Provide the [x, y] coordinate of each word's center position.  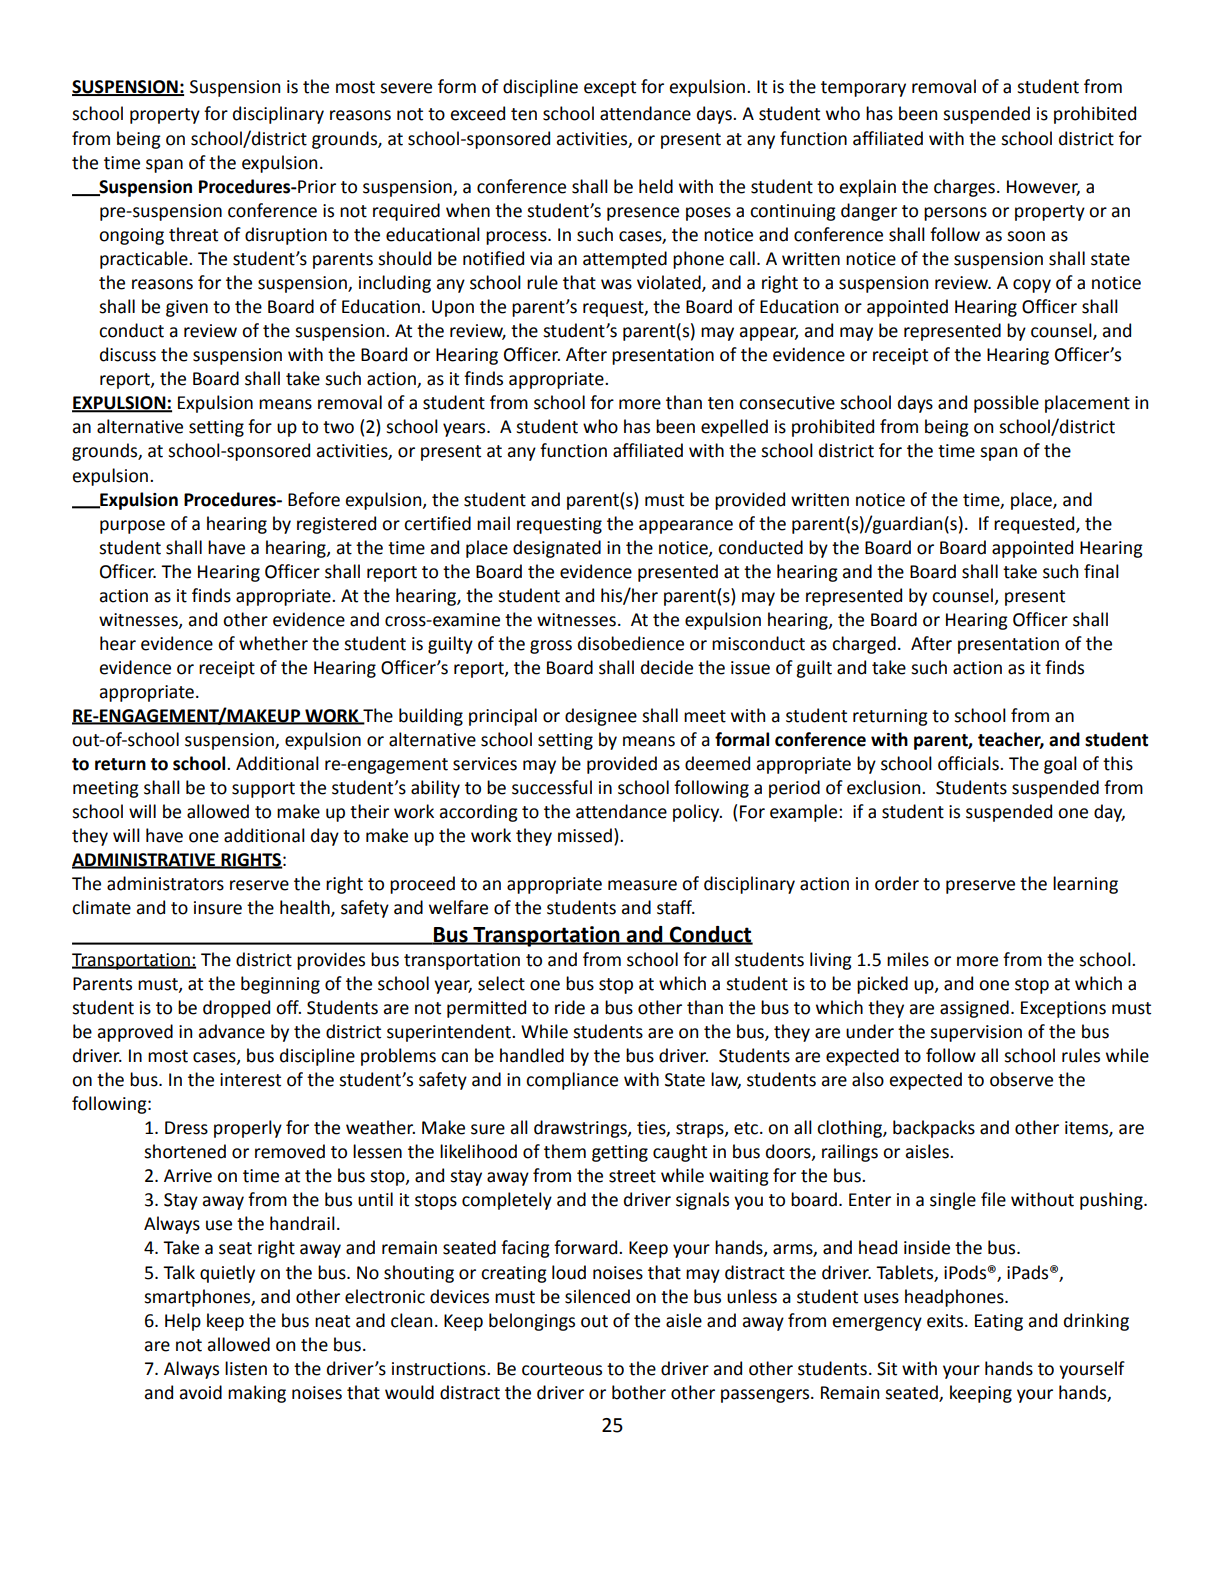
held [656, 186]
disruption [286, 236]
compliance [572, 1081]
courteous [562, 1369]
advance [232, 1031]
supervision [976, 1033]
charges [964, 188]
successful [552, 787]
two [338, 427]
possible [1006, 404]
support [263, 790]
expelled [734, 428]
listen [246, 1368]
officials [969, 763]
